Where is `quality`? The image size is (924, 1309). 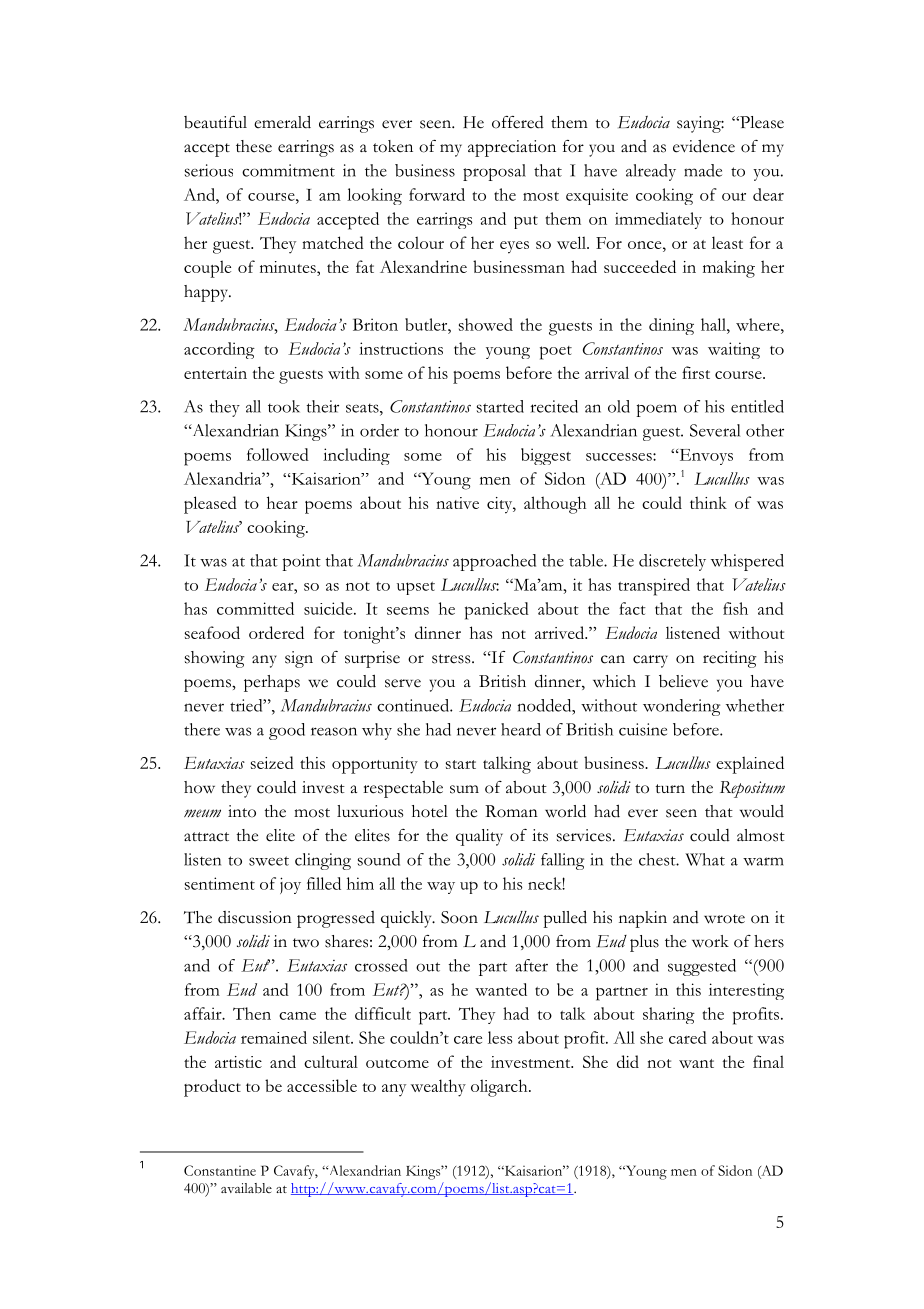
quality is located at coordinates (479, 837).
